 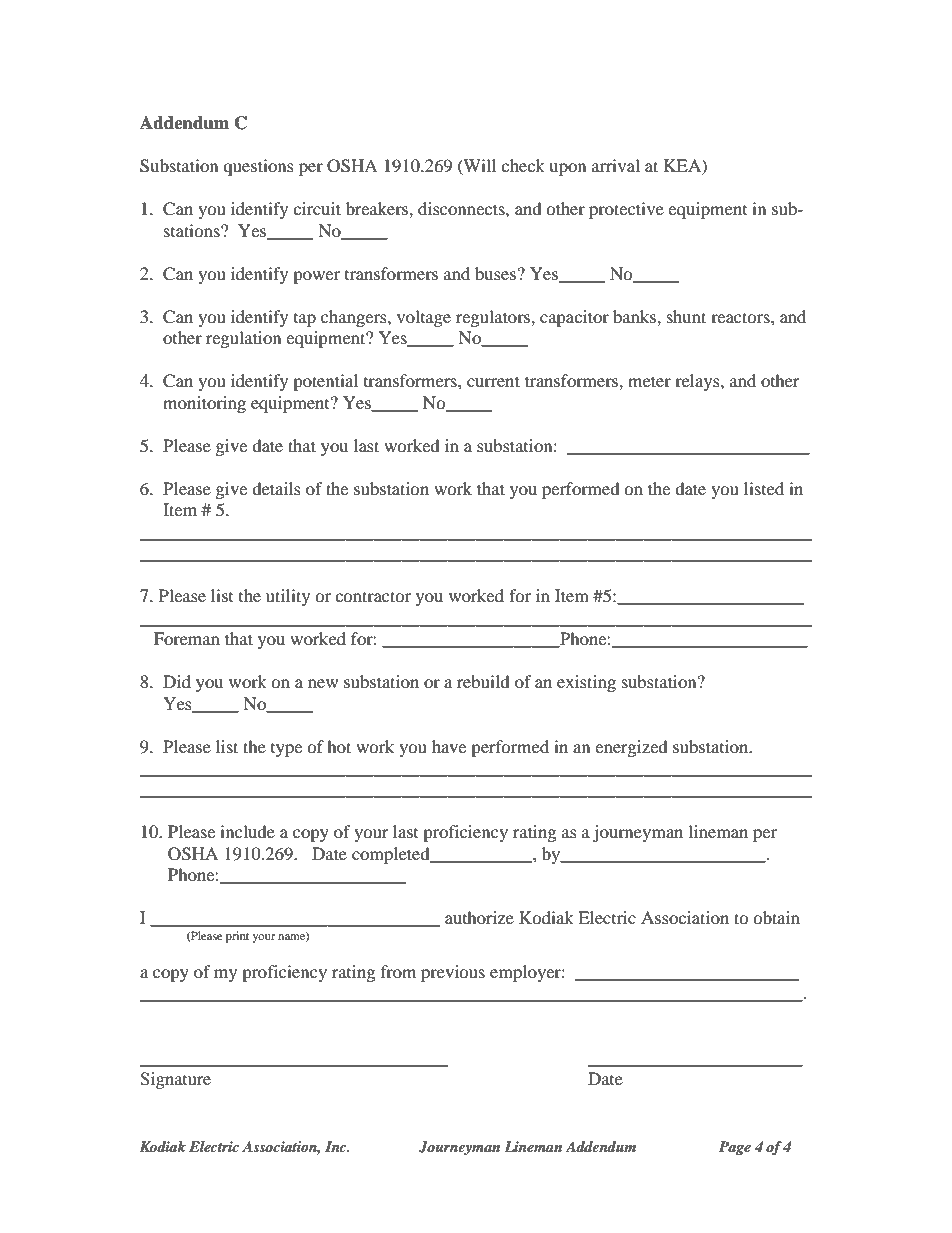 I want to click on protective, so click(x=626, y=210).
